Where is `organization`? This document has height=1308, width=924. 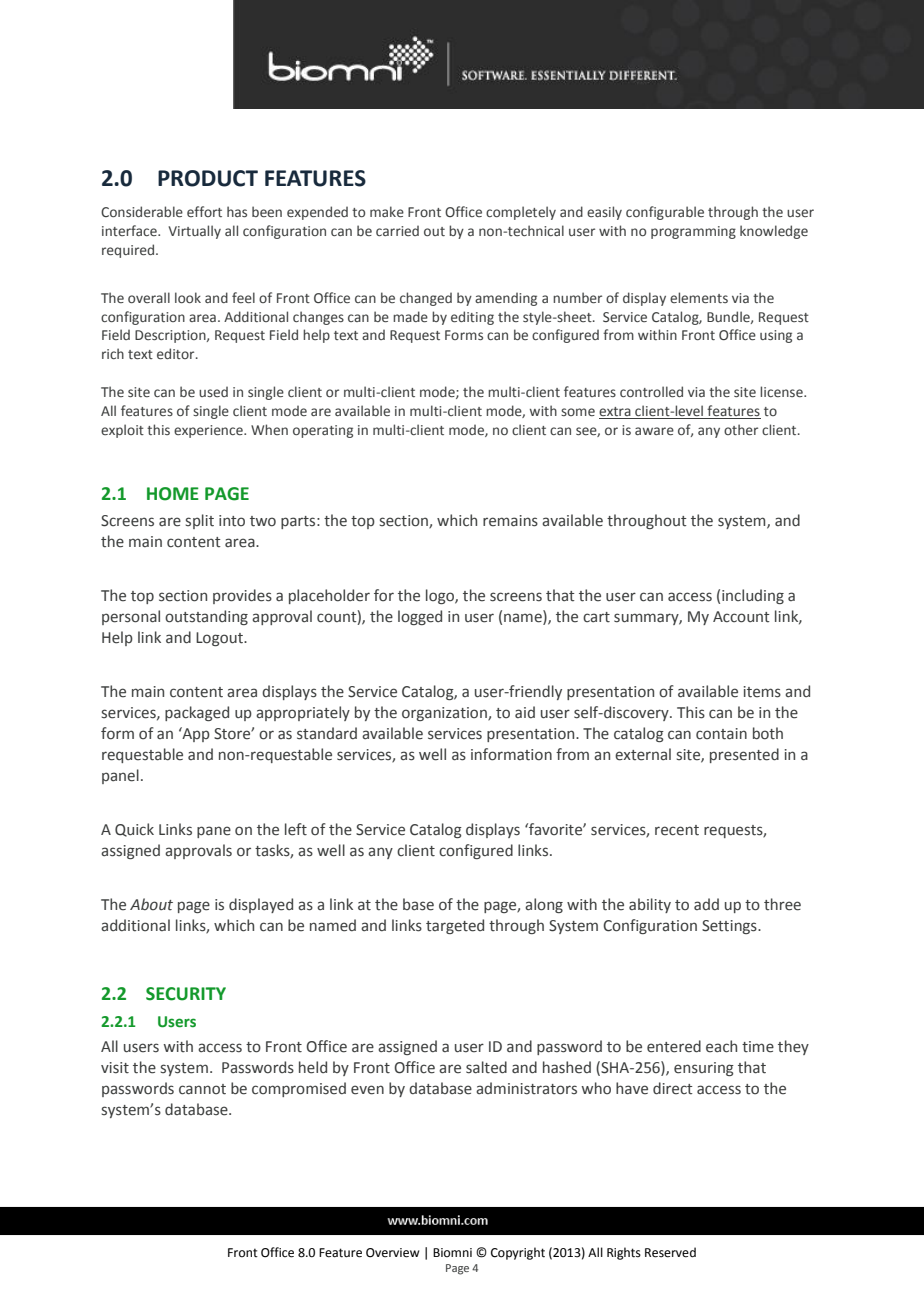 organization is located at coordinates (445, 714).
